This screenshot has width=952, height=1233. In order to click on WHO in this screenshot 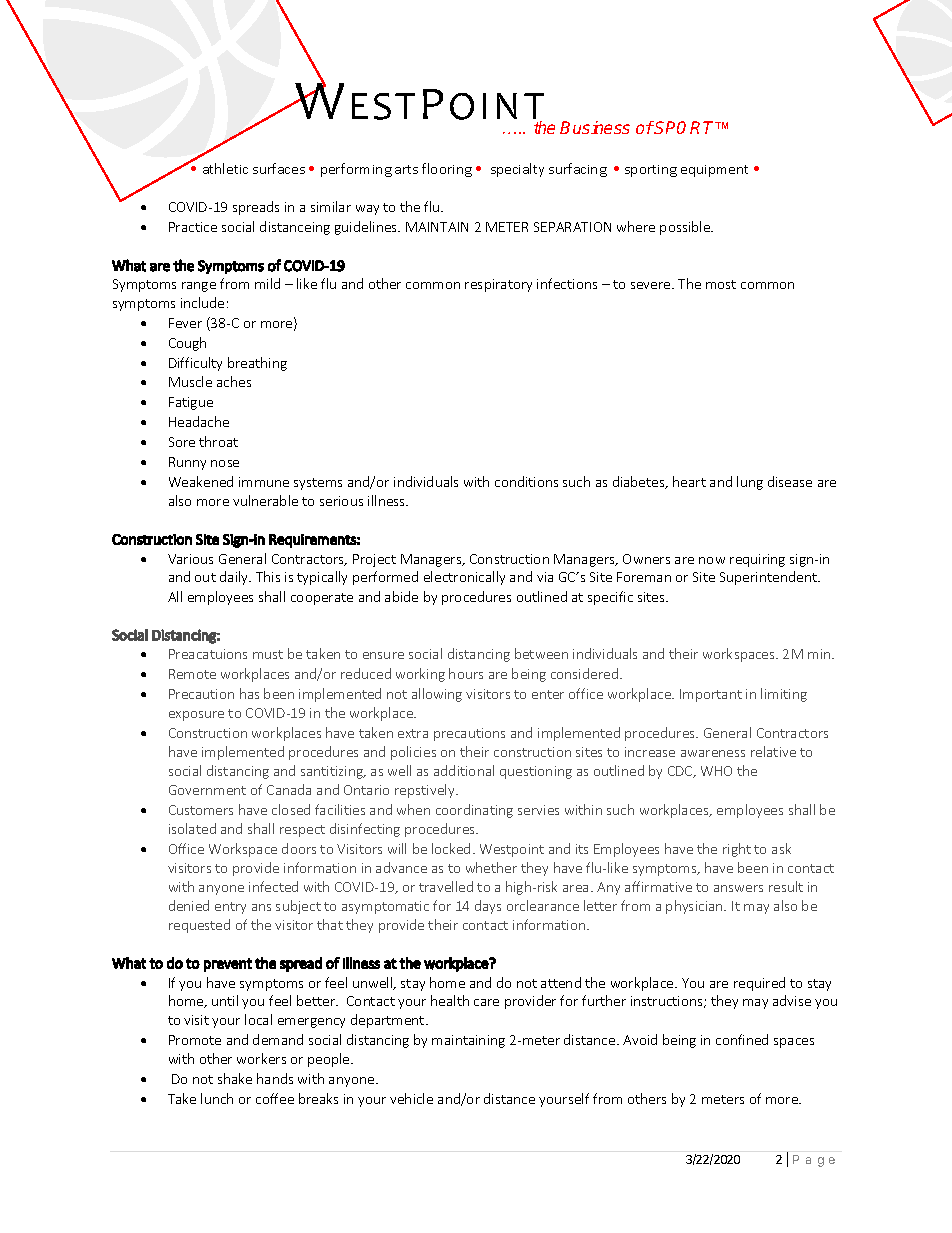, I will do `click(716, 771)`.
